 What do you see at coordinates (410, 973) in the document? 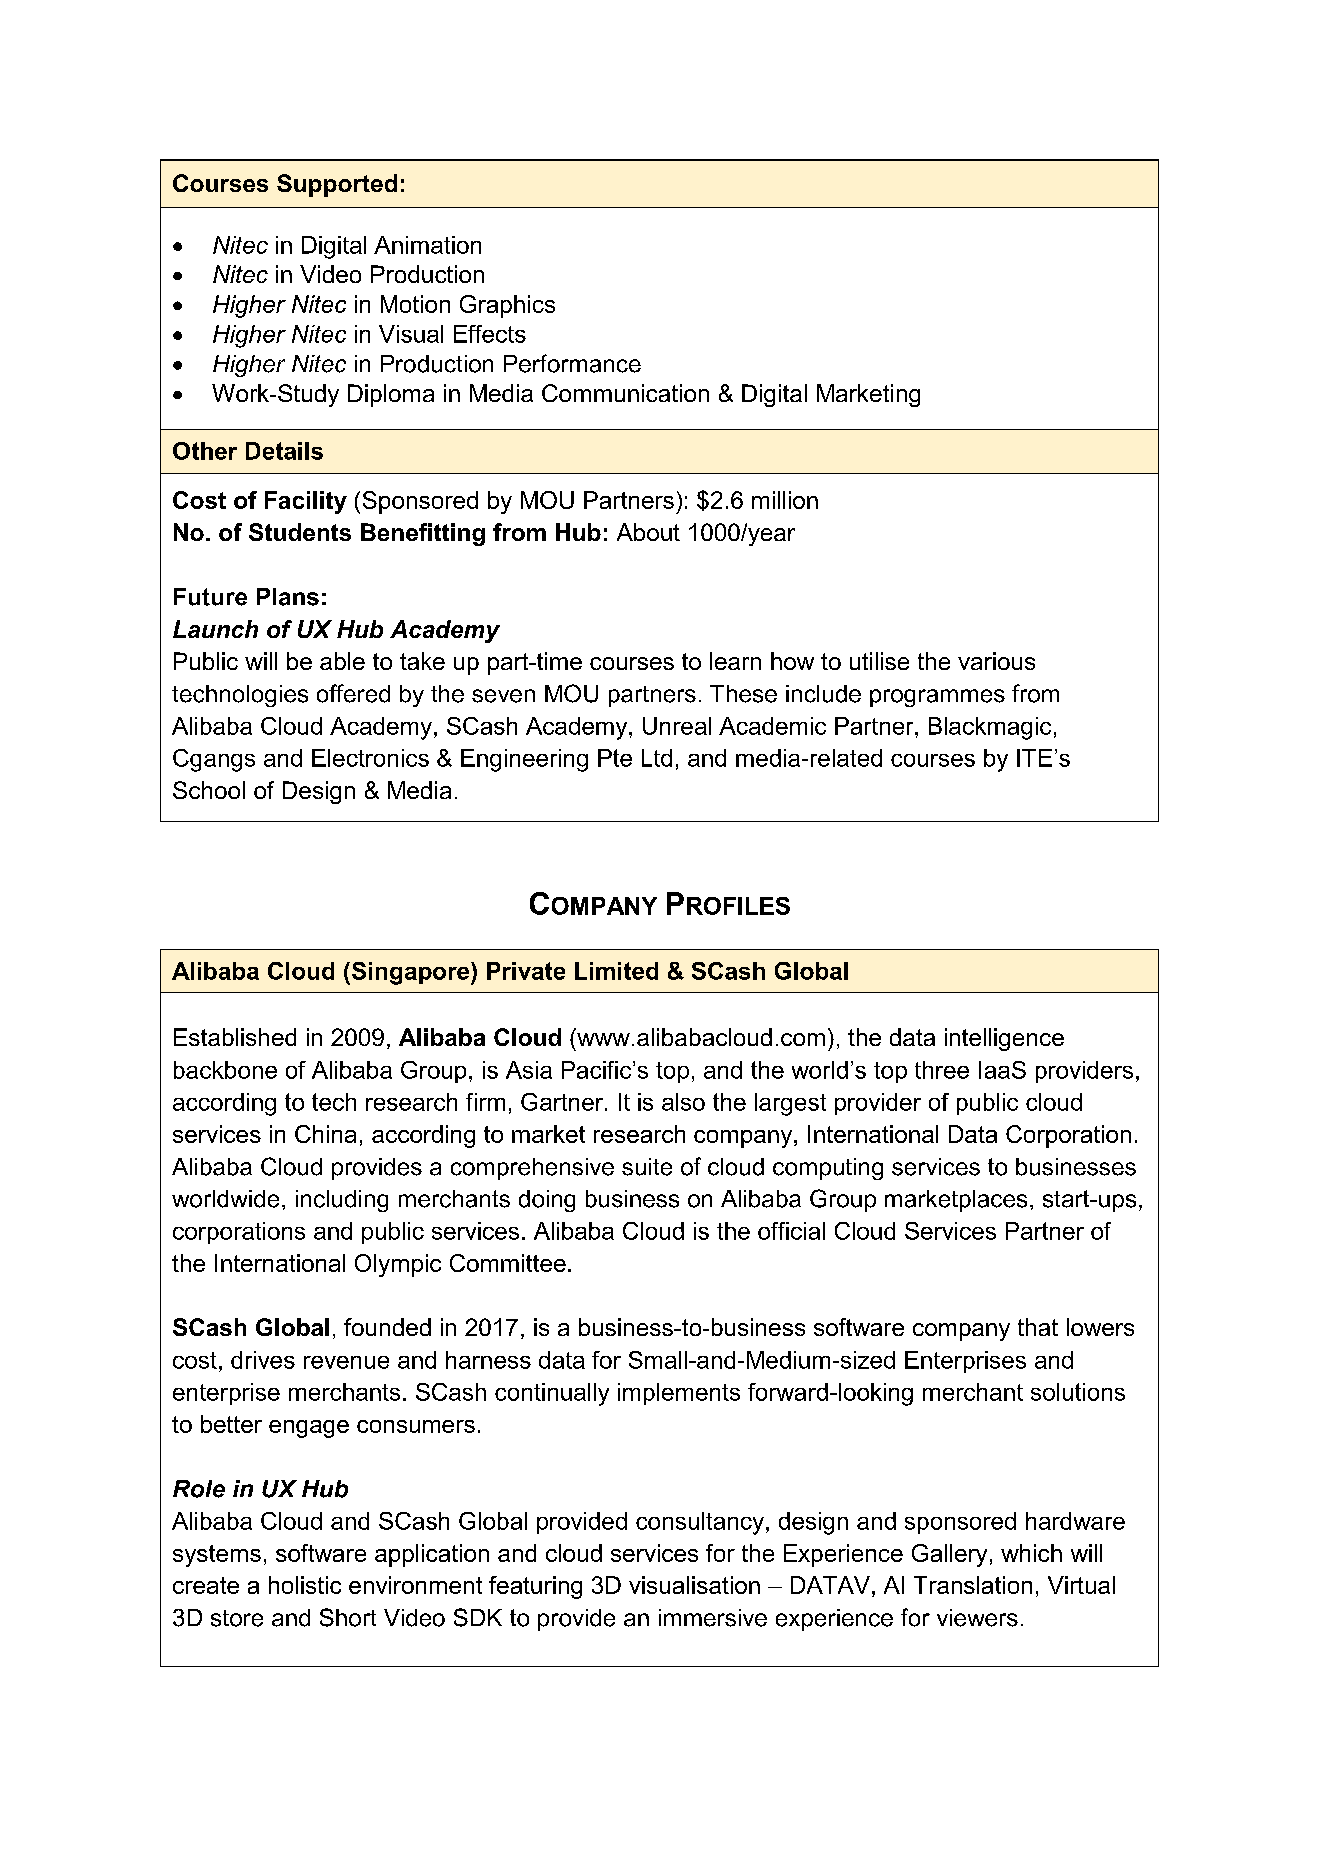
I see `Singapore` at bounding box center [410, 973].
